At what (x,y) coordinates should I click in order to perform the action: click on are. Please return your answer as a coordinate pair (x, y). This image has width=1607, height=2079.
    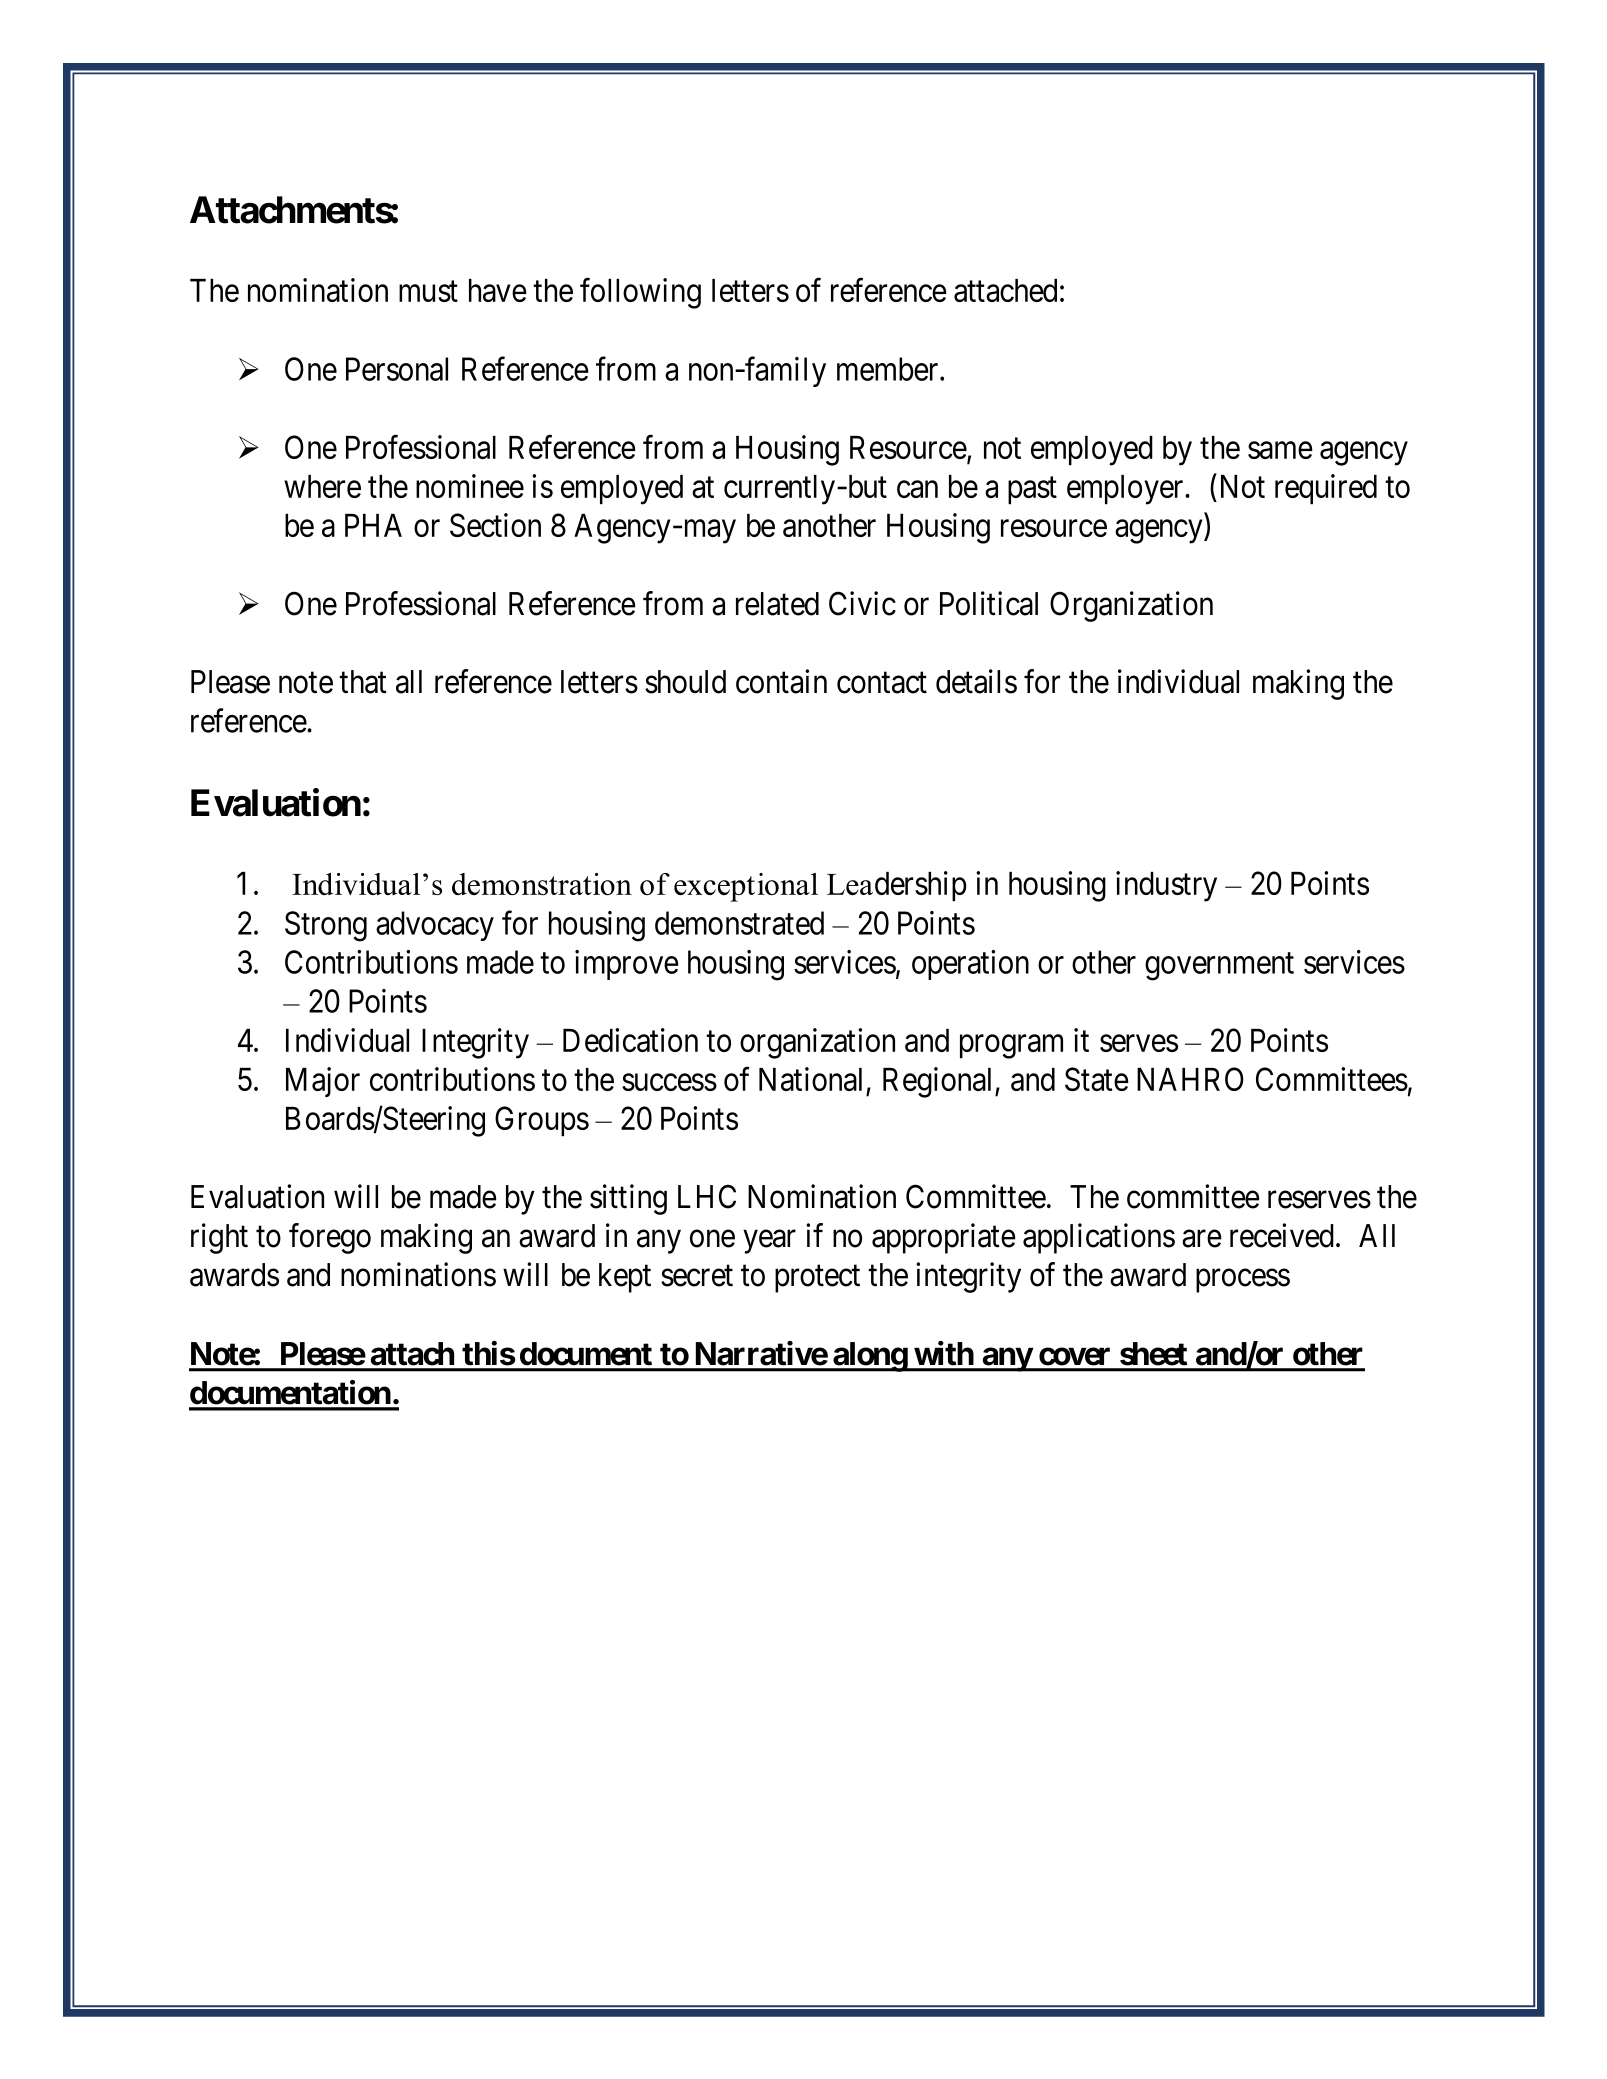
    Looking at the image, I should click on (1202, 1239).
